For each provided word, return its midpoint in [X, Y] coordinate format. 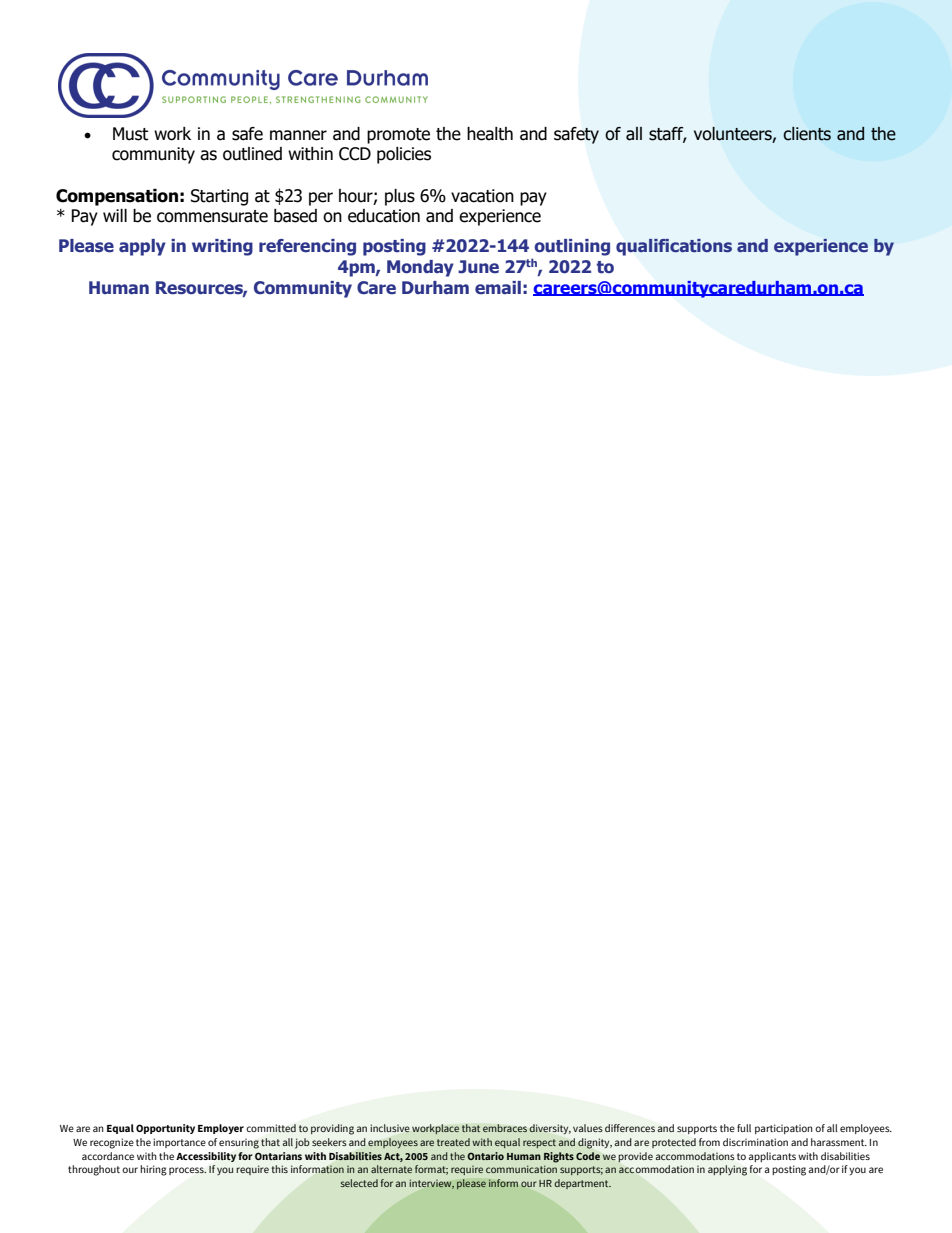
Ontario [485, 1156]
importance [179, 1143]
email [498, 287]
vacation [482, 196]
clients [807, 134]
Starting [219, 197]
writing [222, 247]
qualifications [674, 247]
